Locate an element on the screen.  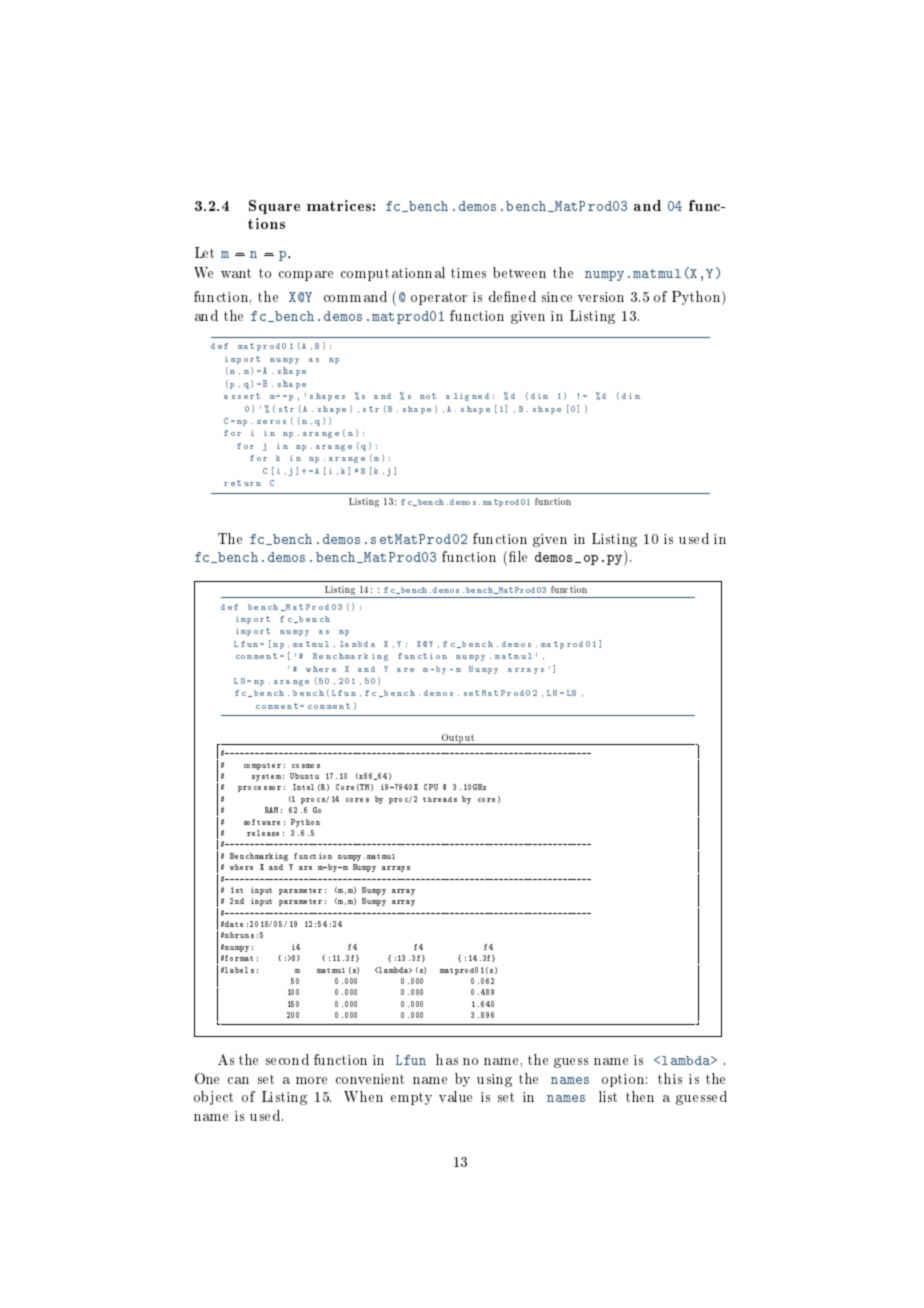
has is located at coordinates (447, 1059).
